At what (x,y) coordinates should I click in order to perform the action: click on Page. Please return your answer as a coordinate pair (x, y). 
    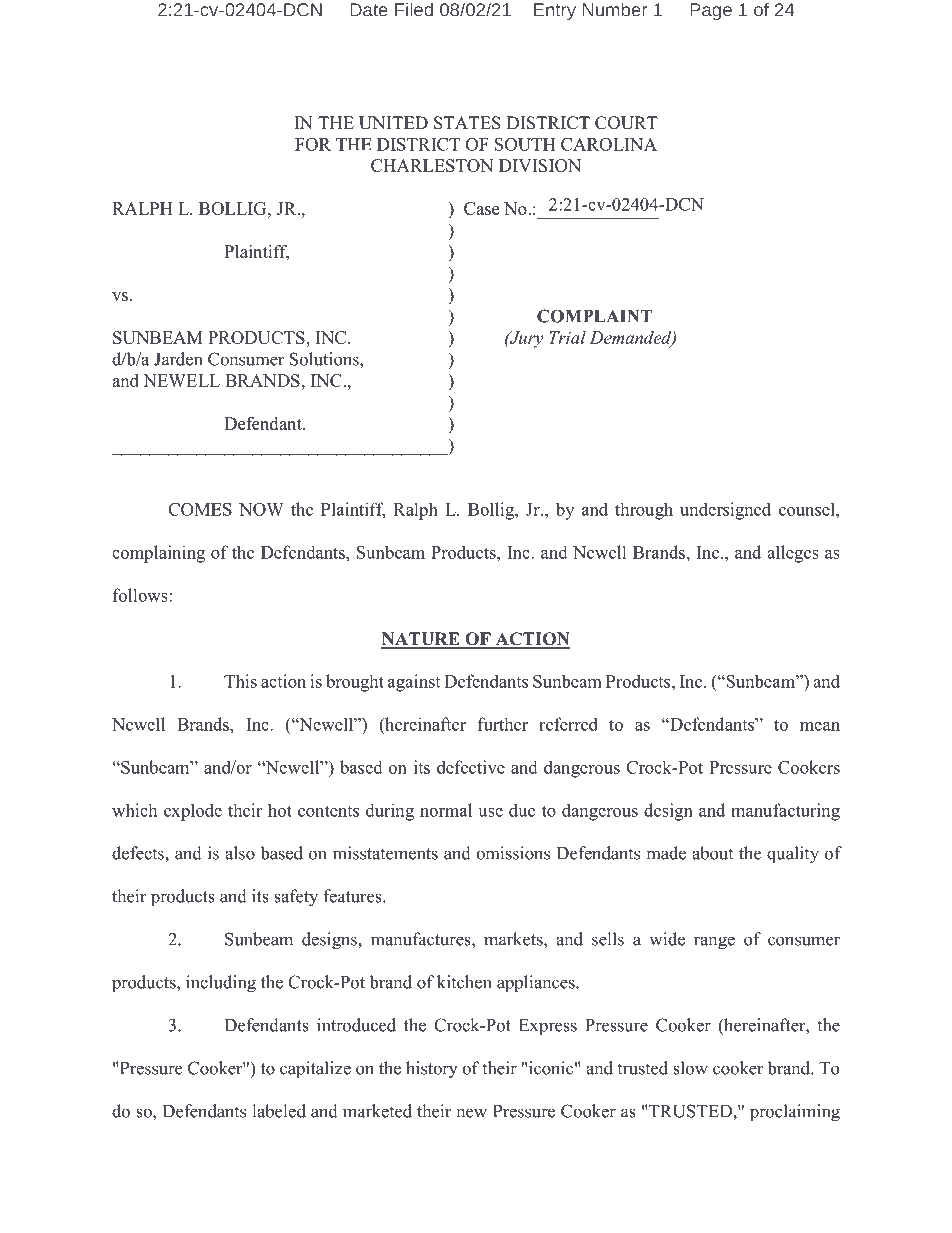
    Looking at the image, I should click on (711, 11).
